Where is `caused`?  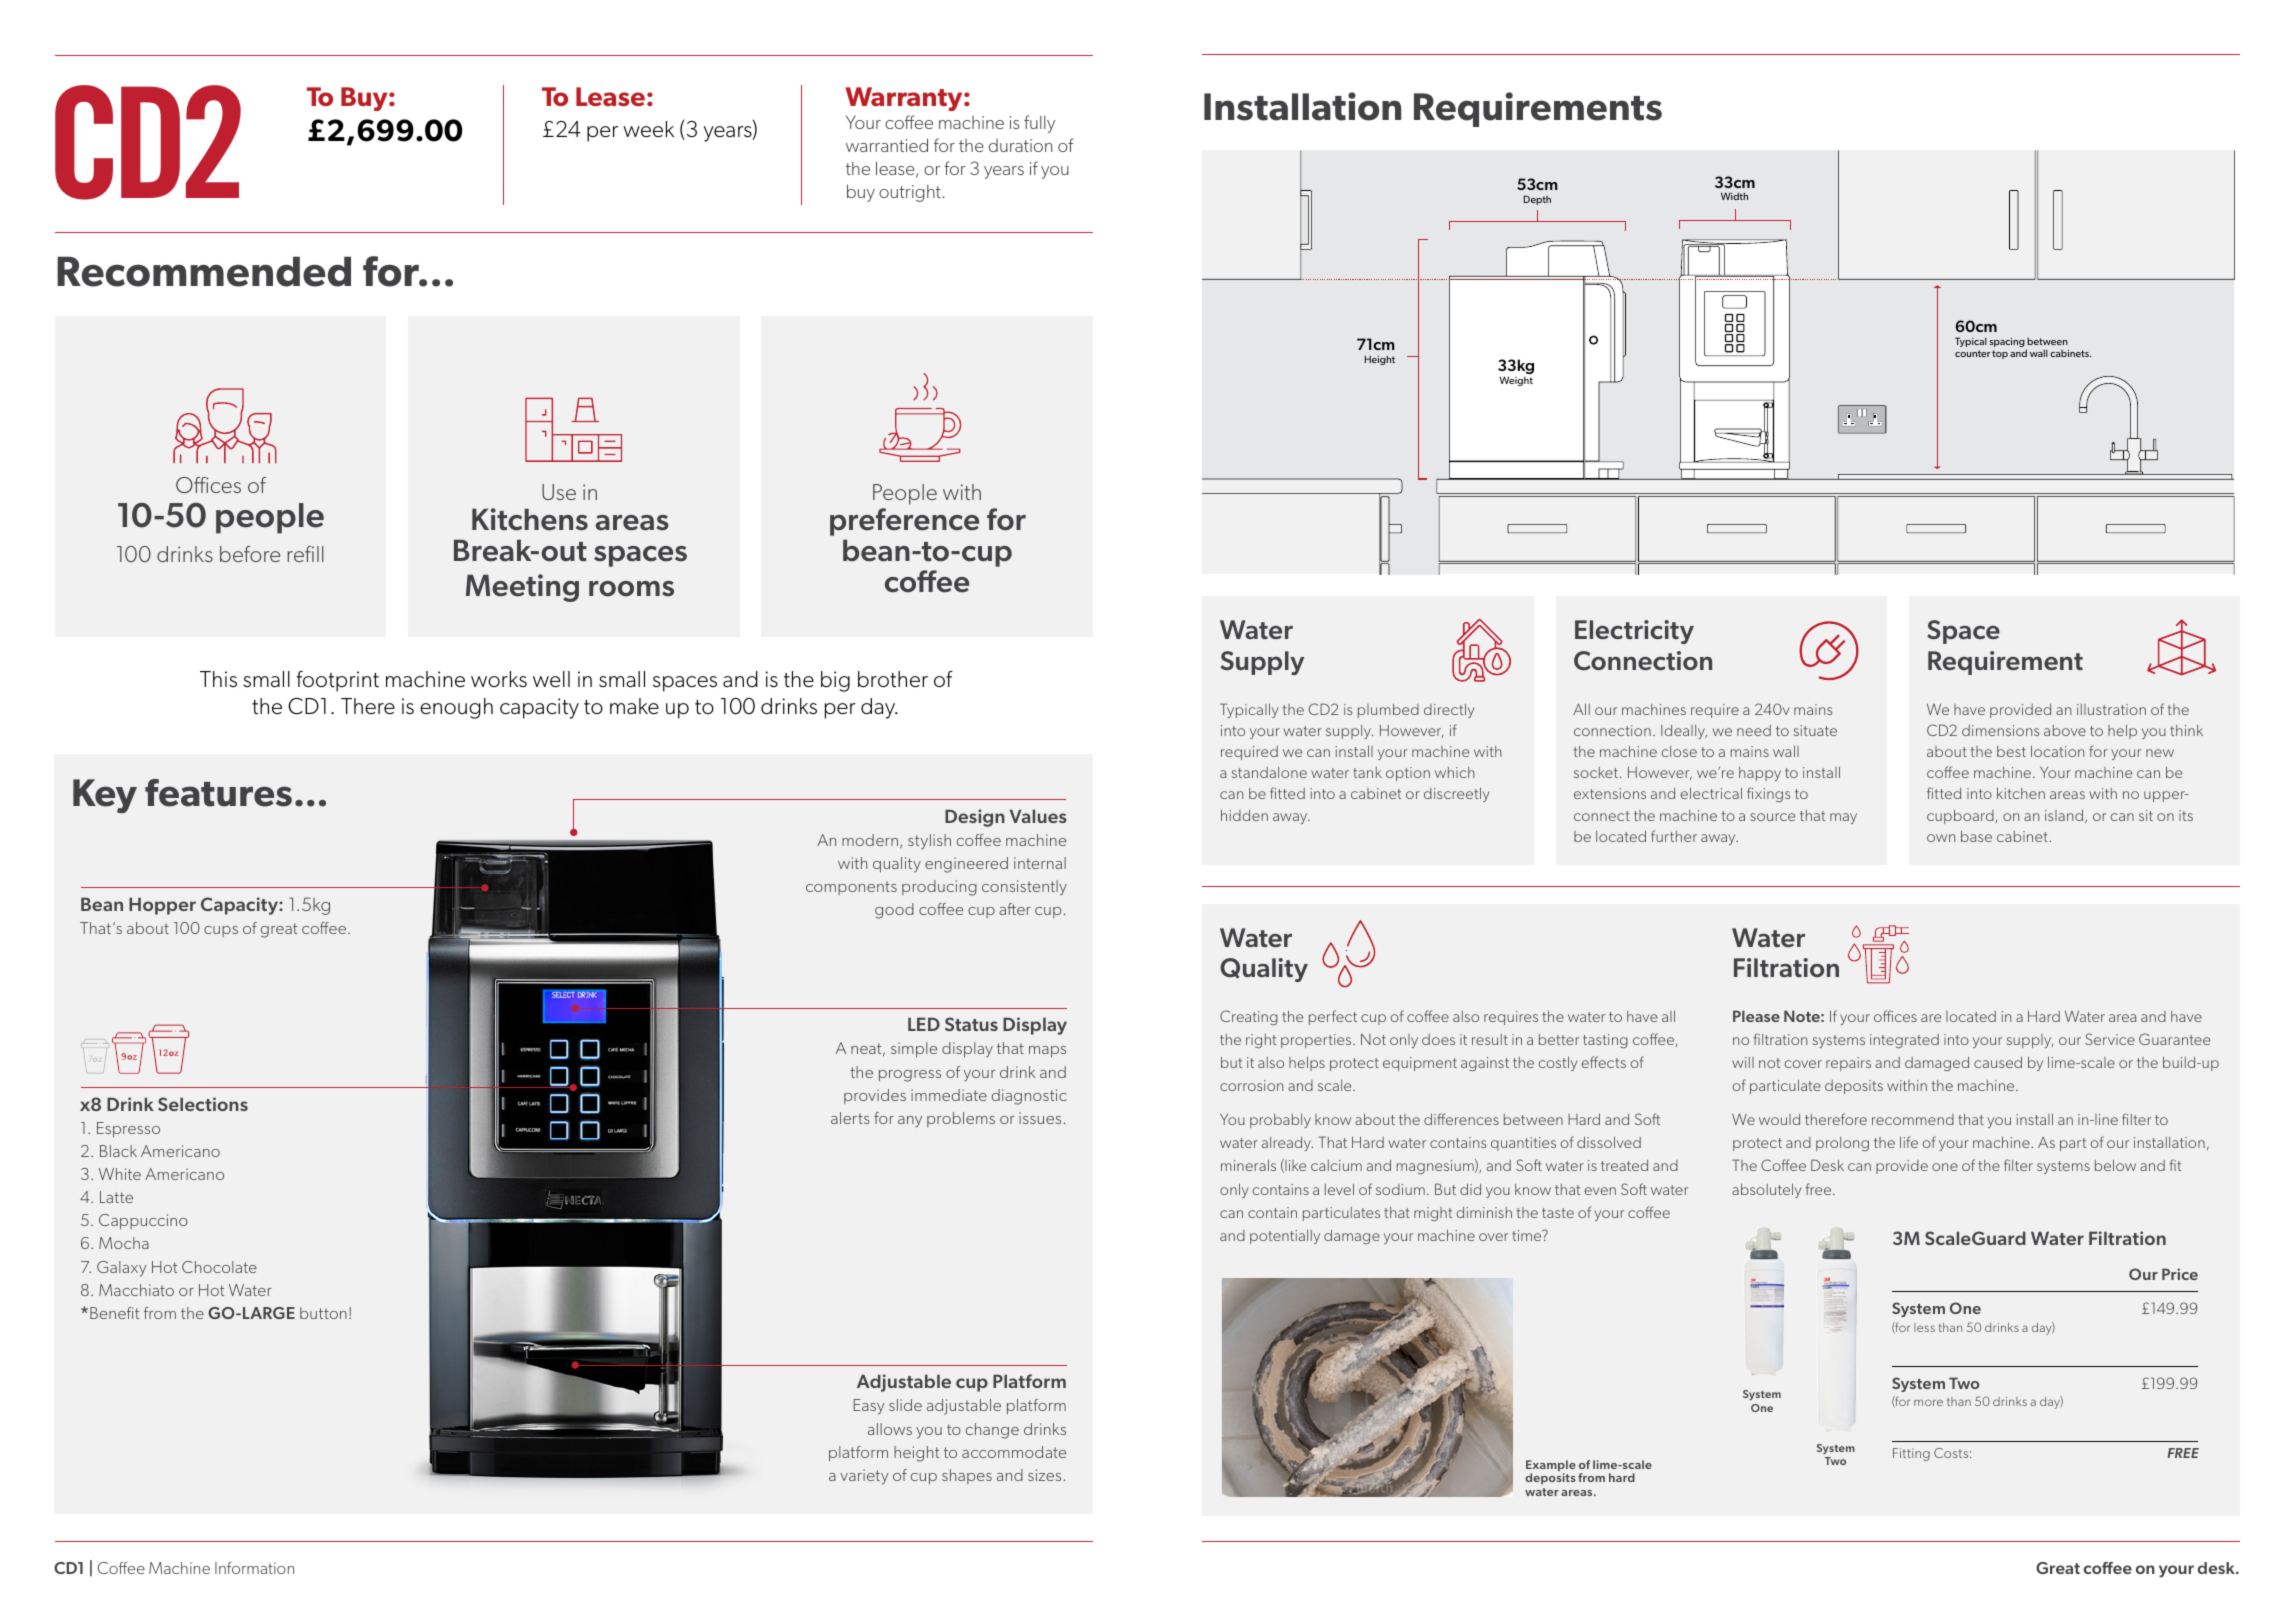 caused is located at coordinates (1998, 1062).
